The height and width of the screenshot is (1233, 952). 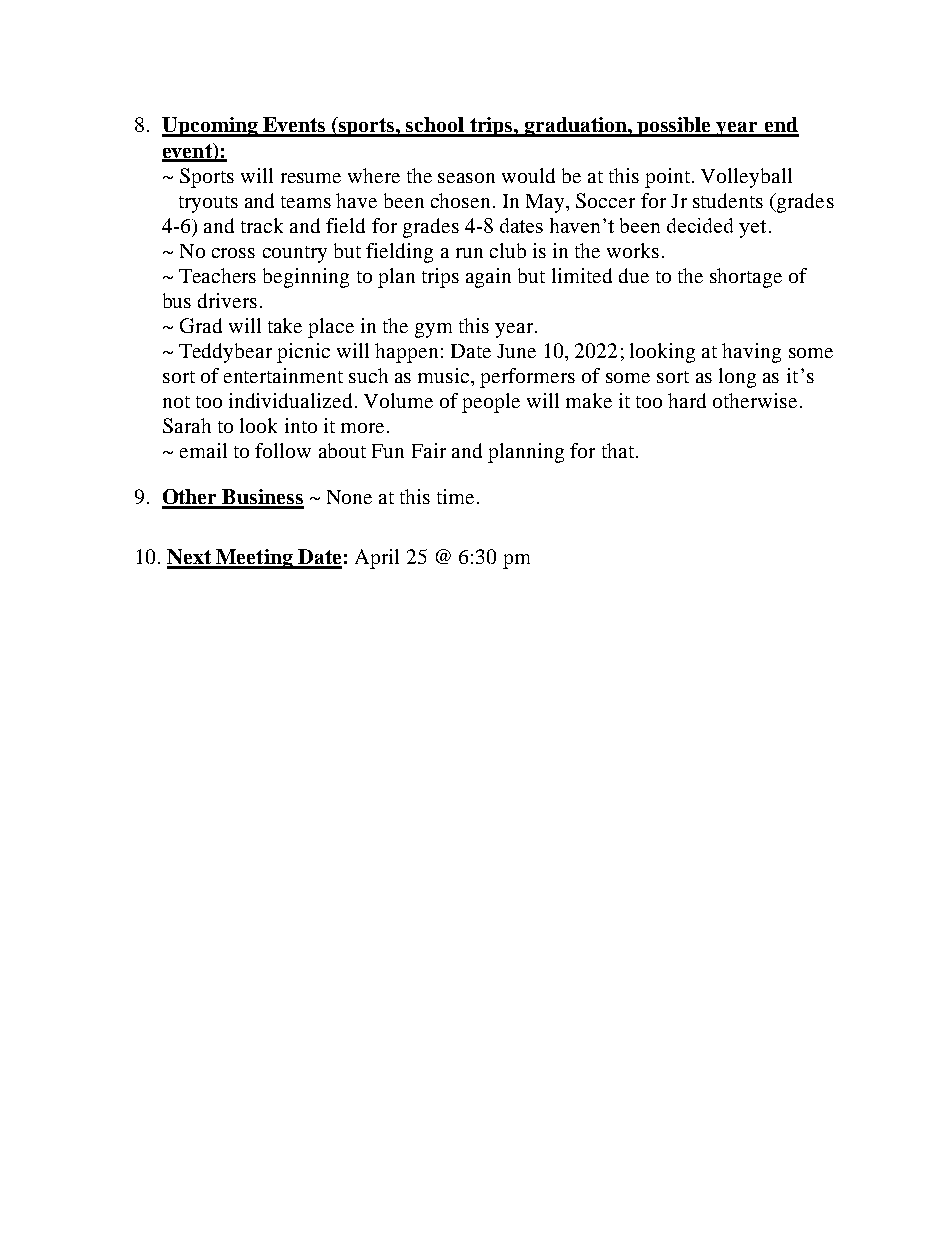 I want to click on Meeting, so click(x=254, y=559).
